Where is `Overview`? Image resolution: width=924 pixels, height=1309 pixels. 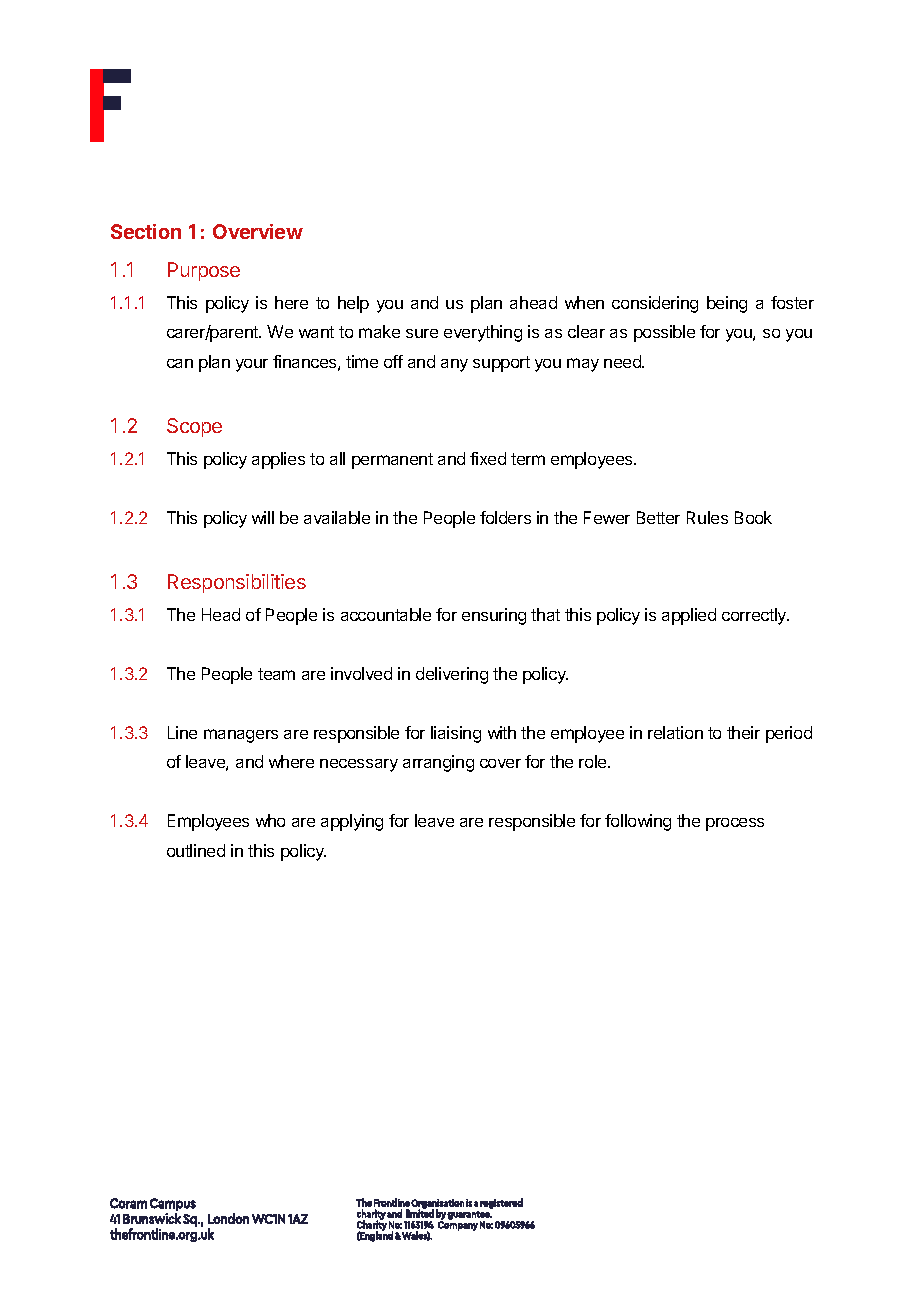 Overview is located at coordinates (258, 231).
